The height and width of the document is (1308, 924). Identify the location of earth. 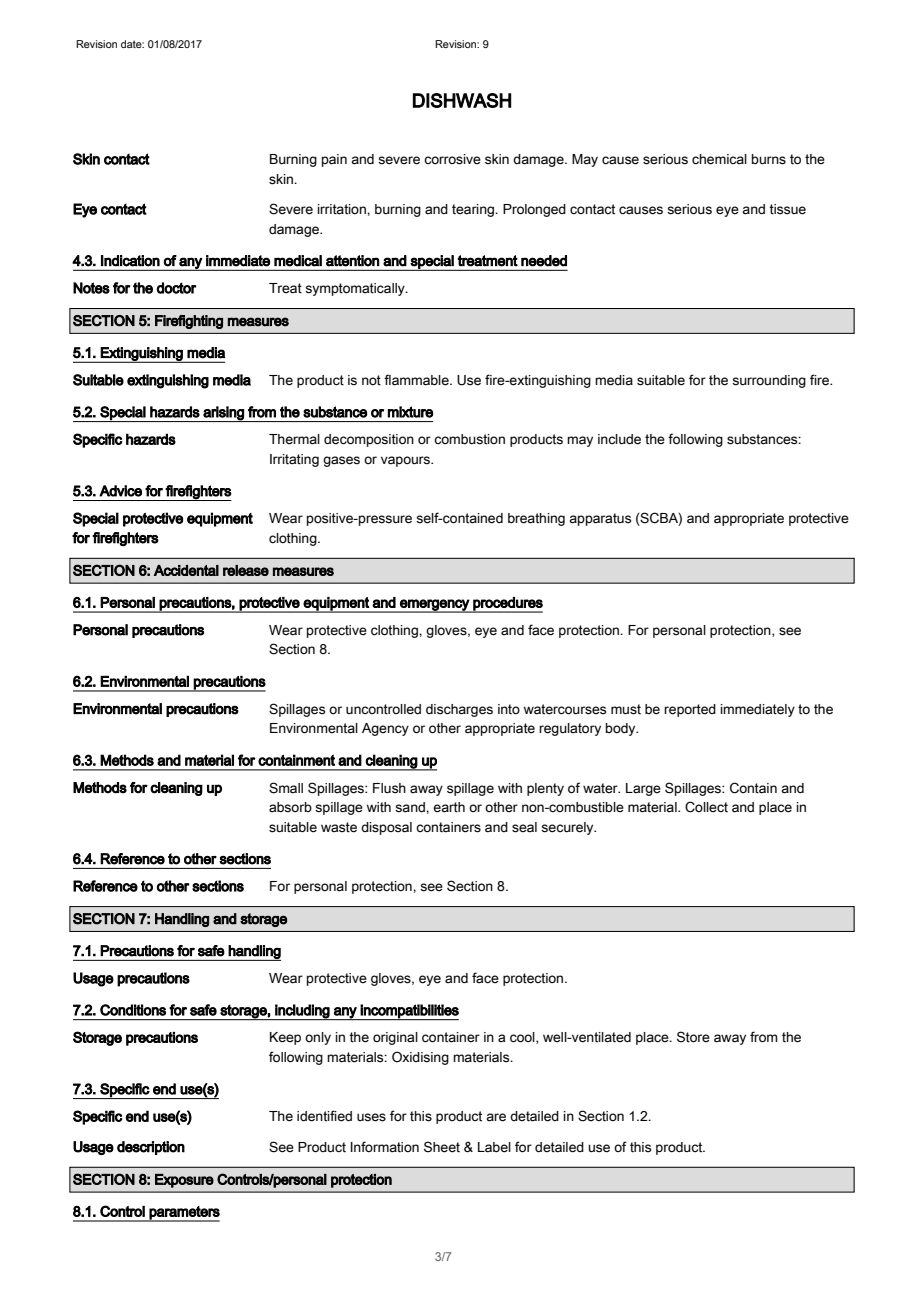
(449, 807).
